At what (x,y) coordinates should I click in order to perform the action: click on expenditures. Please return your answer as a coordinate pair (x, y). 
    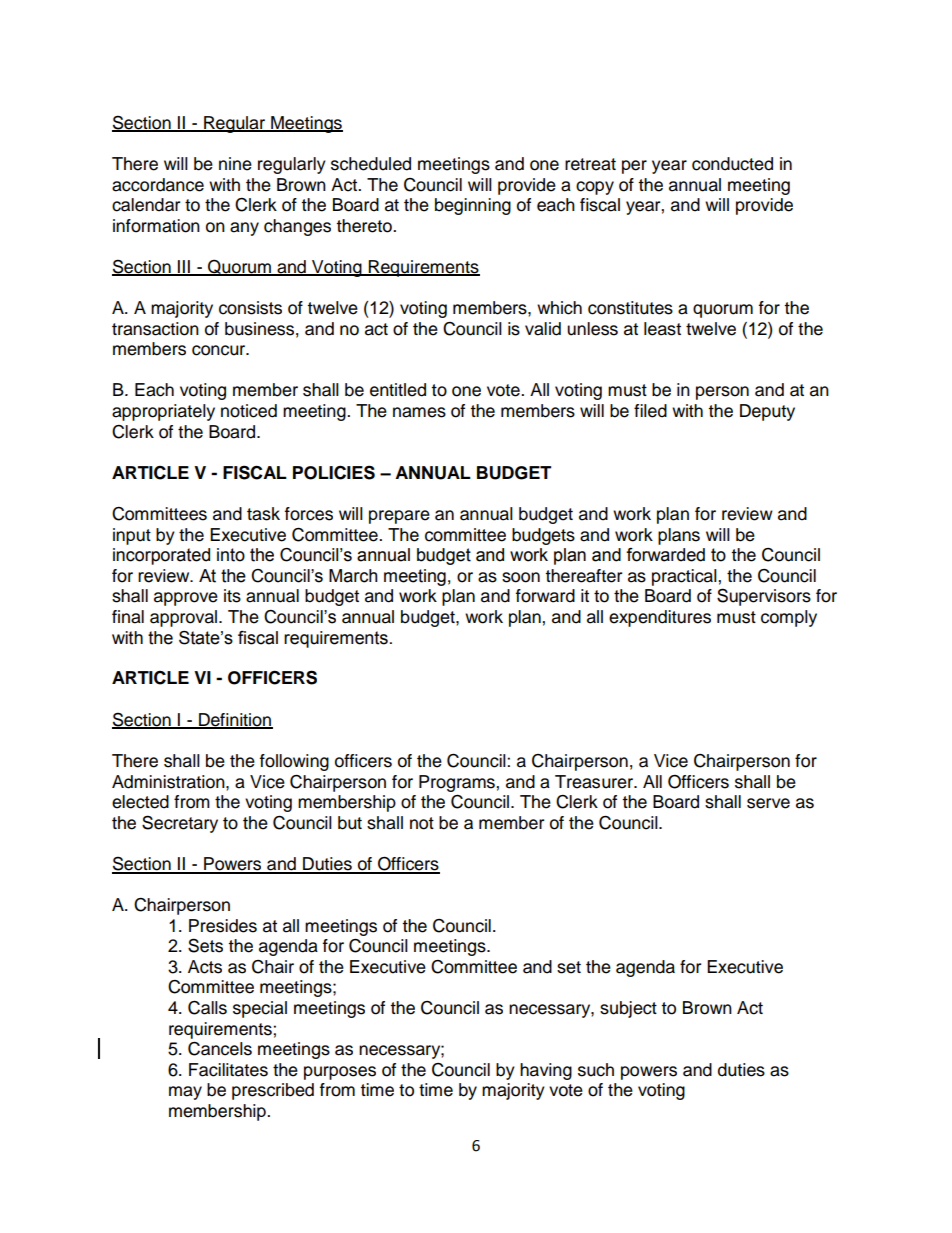
    Looking at the image, I should click on (660, 618).
